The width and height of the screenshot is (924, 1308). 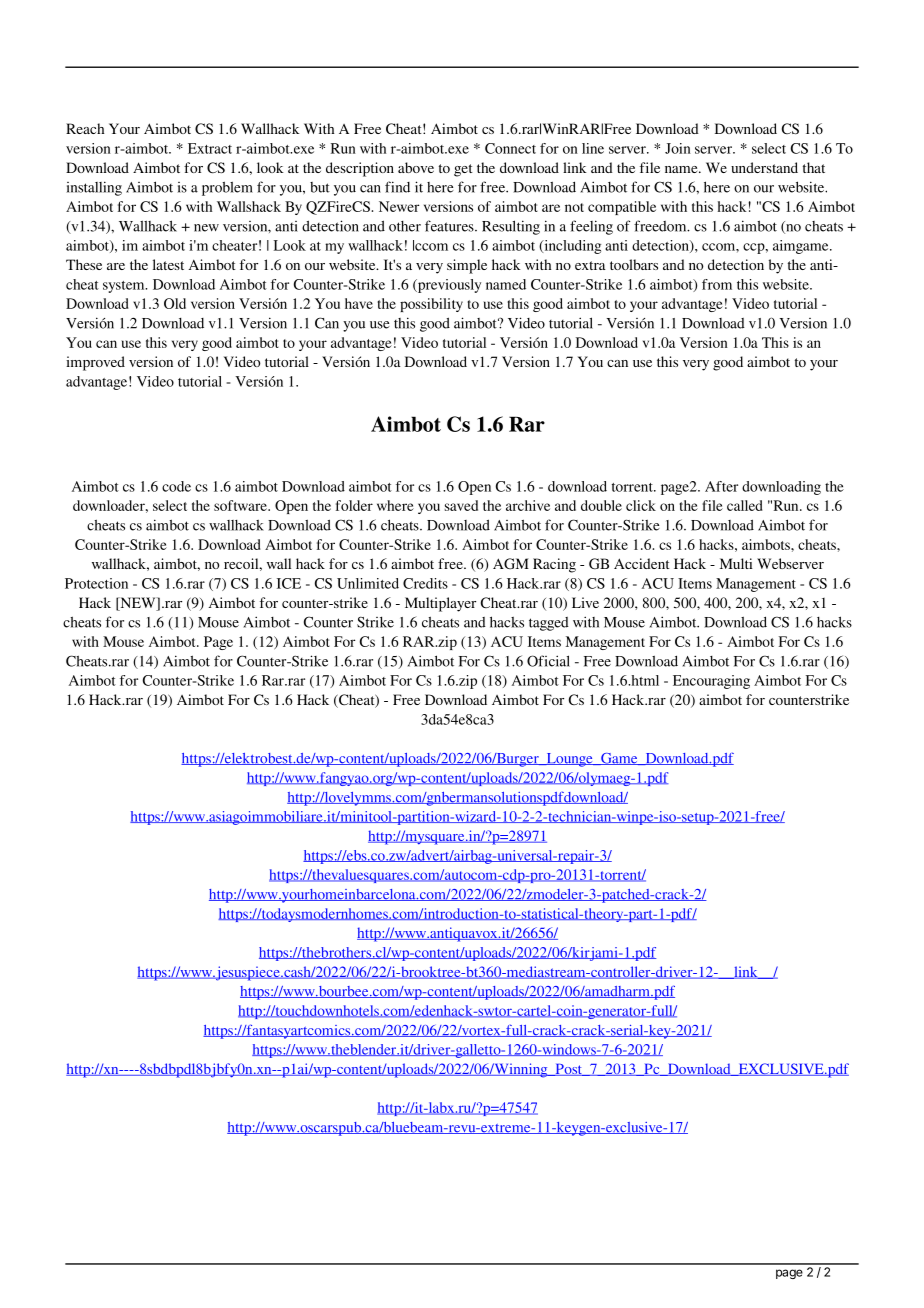 What do you see at coordinates (85, 128) in the screenshot?
I see `Reach` at bounding box center [85, 128].
